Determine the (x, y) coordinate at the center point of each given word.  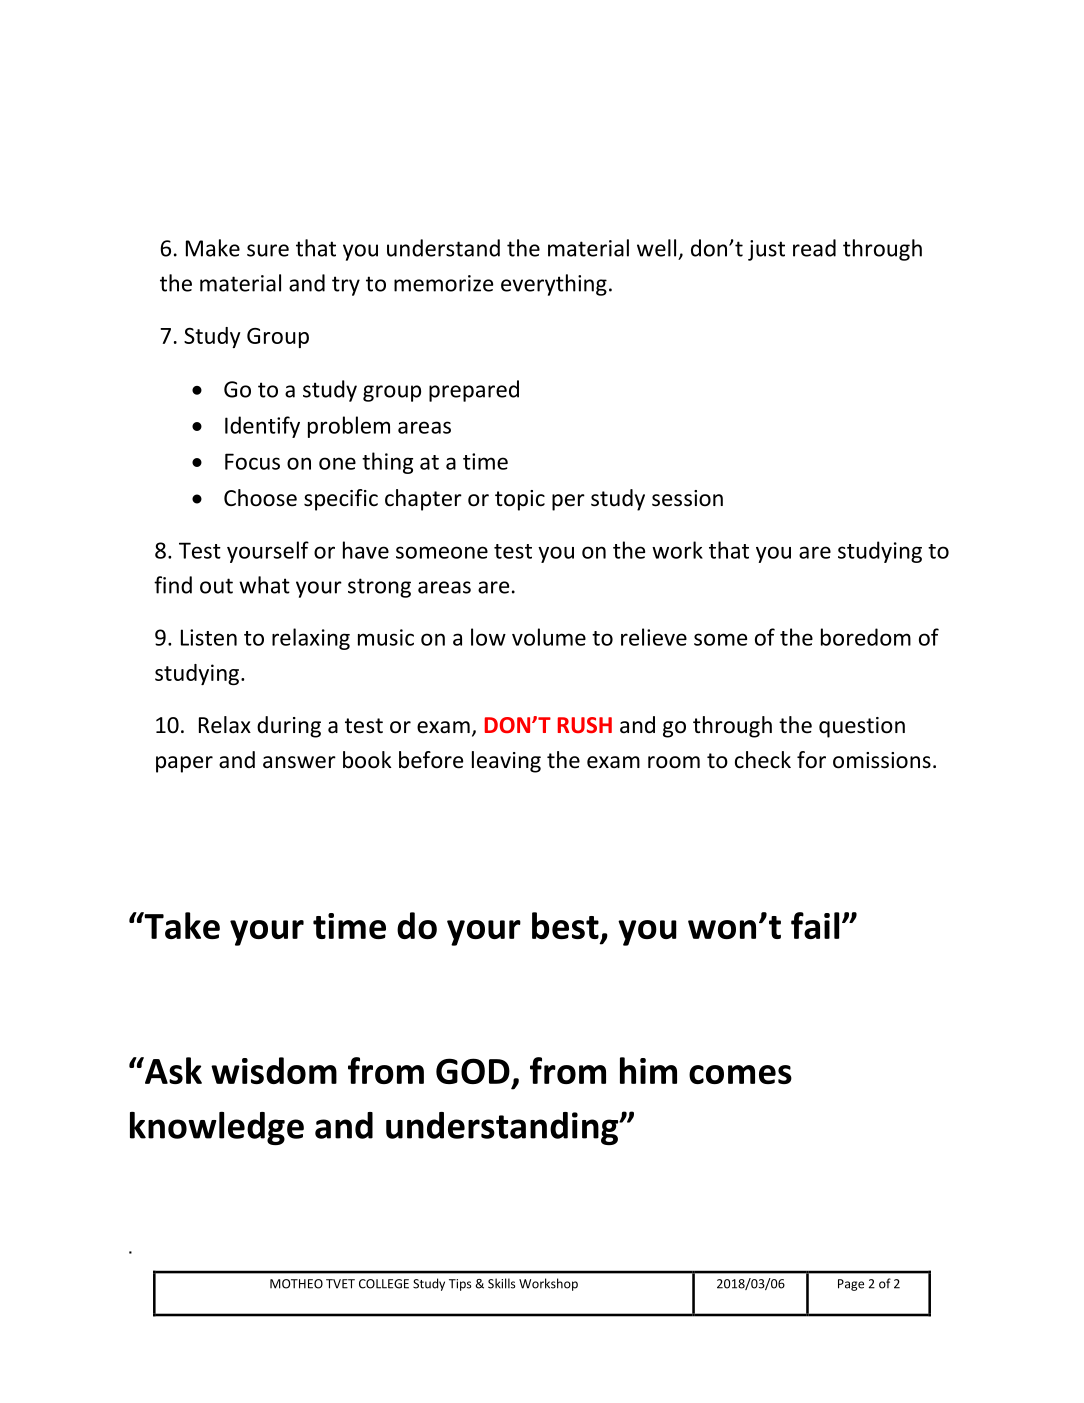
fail (815, 925)
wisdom (274, 1070)
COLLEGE (384, 1284)
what (264, 585)
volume (549, 637)
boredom (866, 637)
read (814, 248)
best (566, 927)
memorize (443, 283)
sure (268, 250)
